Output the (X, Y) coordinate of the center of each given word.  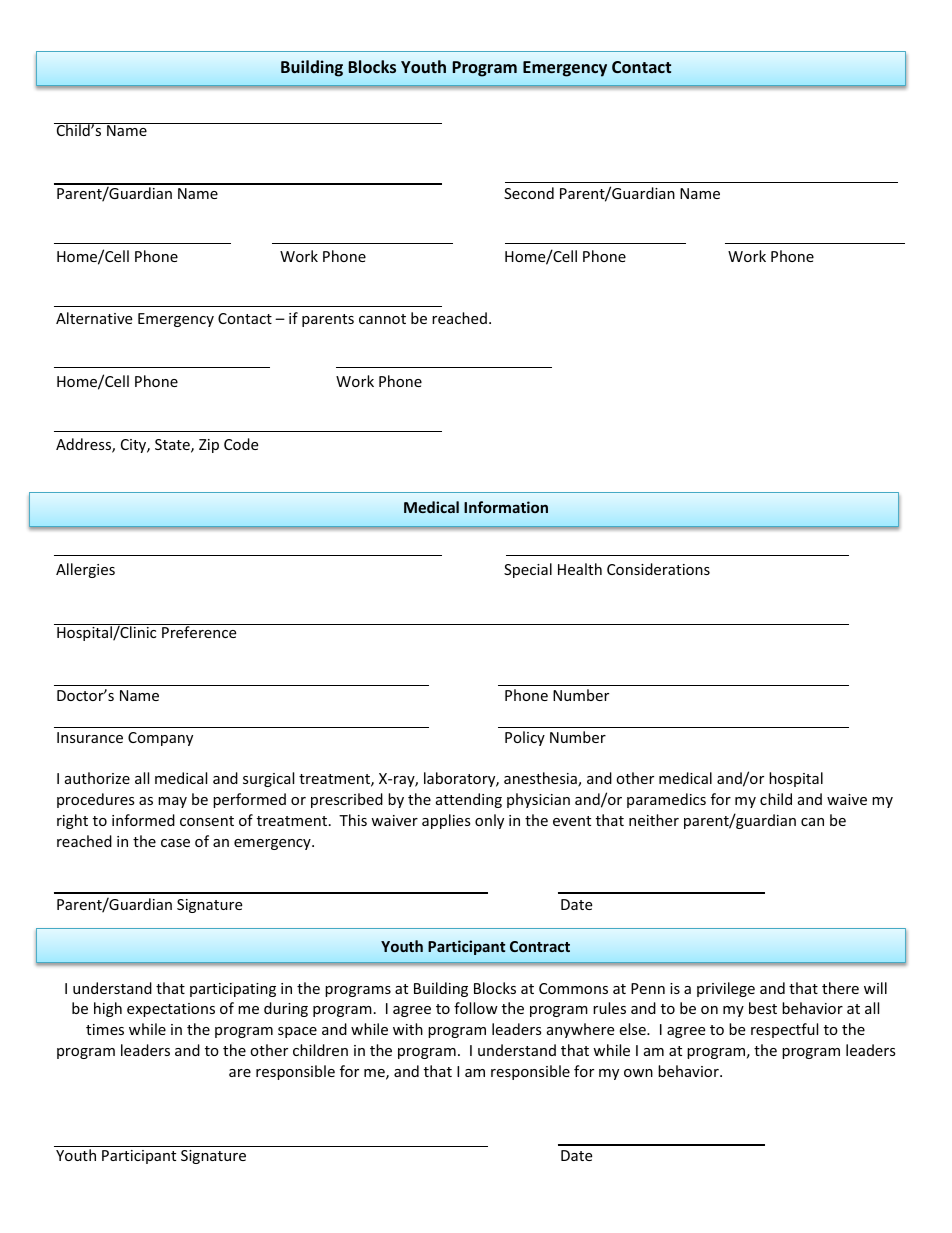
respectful (784, 1030)
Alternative (94, 318)
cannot (382, 319)
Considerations (658, 569)
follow (476, 1008)
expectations (171, 1010)
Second (529, 193)
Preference (199, 631)
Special (528, 570)
